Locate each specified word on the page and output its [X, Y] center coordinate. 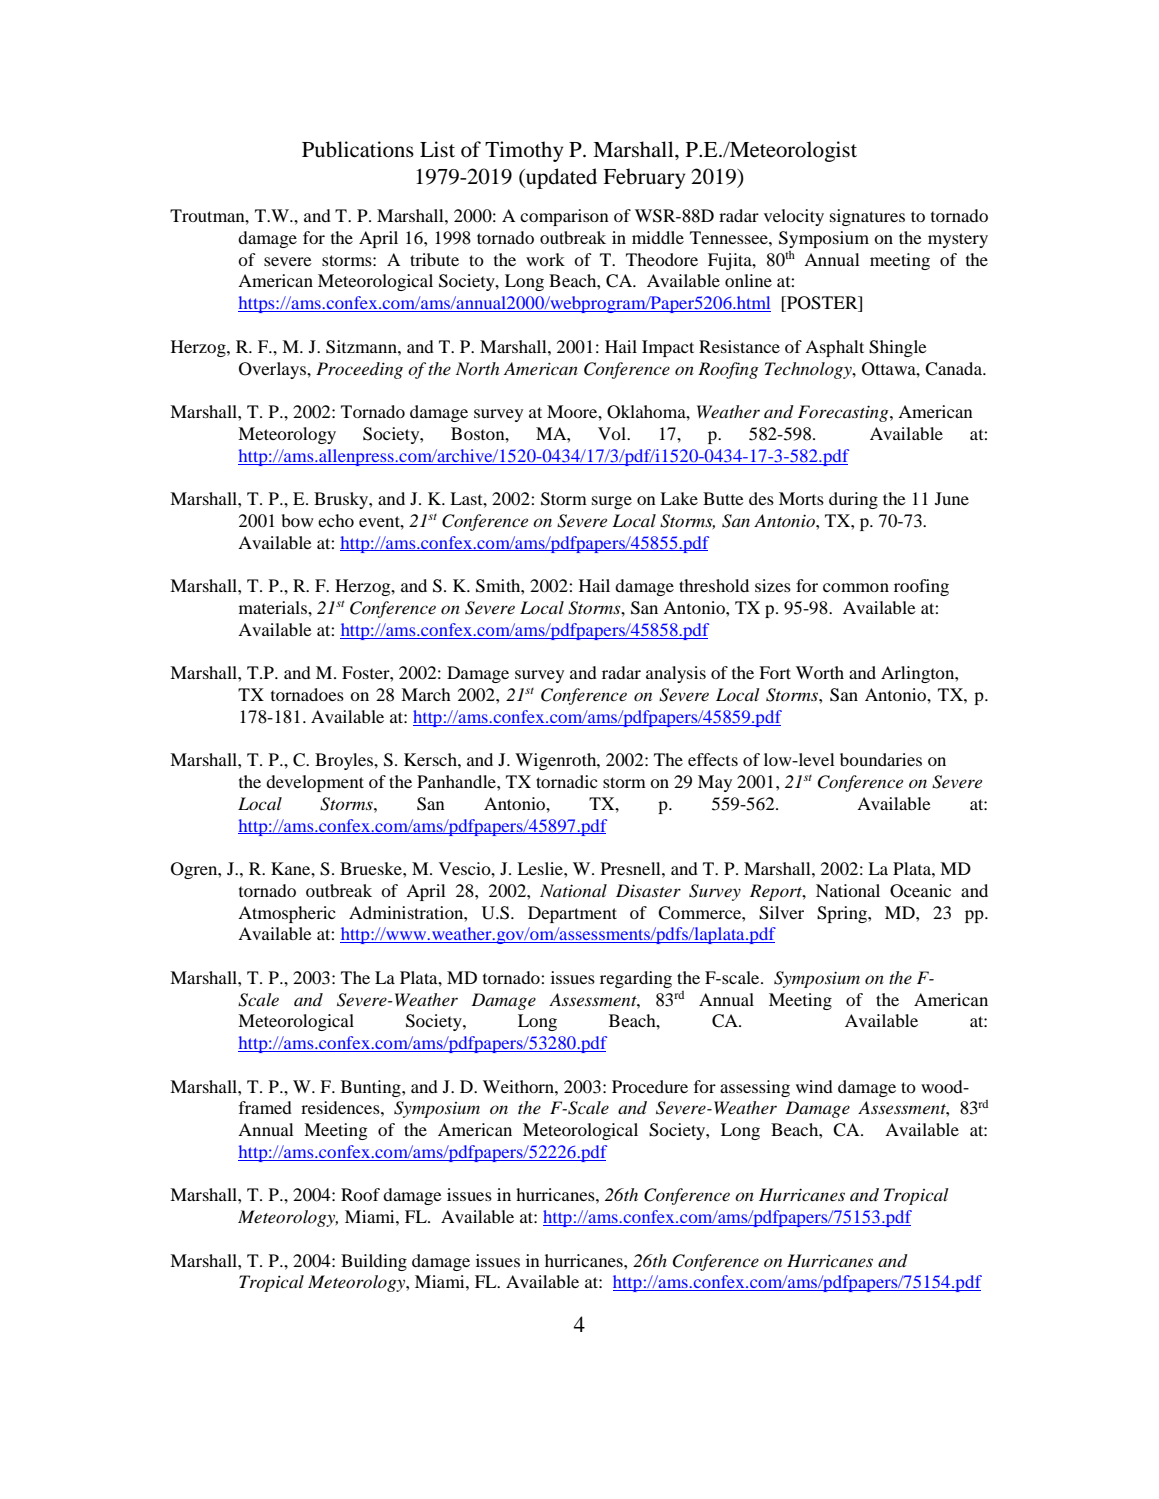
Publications [358, 149]
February [644, 178]
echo [336, 520]
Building [374, 1262]
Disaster [648, 890]
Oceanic [920, 891]
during [853, 500]
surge [612, 502]
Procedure [650, 1086]
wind [814, 1086]
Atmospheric [287, 914]
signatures [867, 217]
